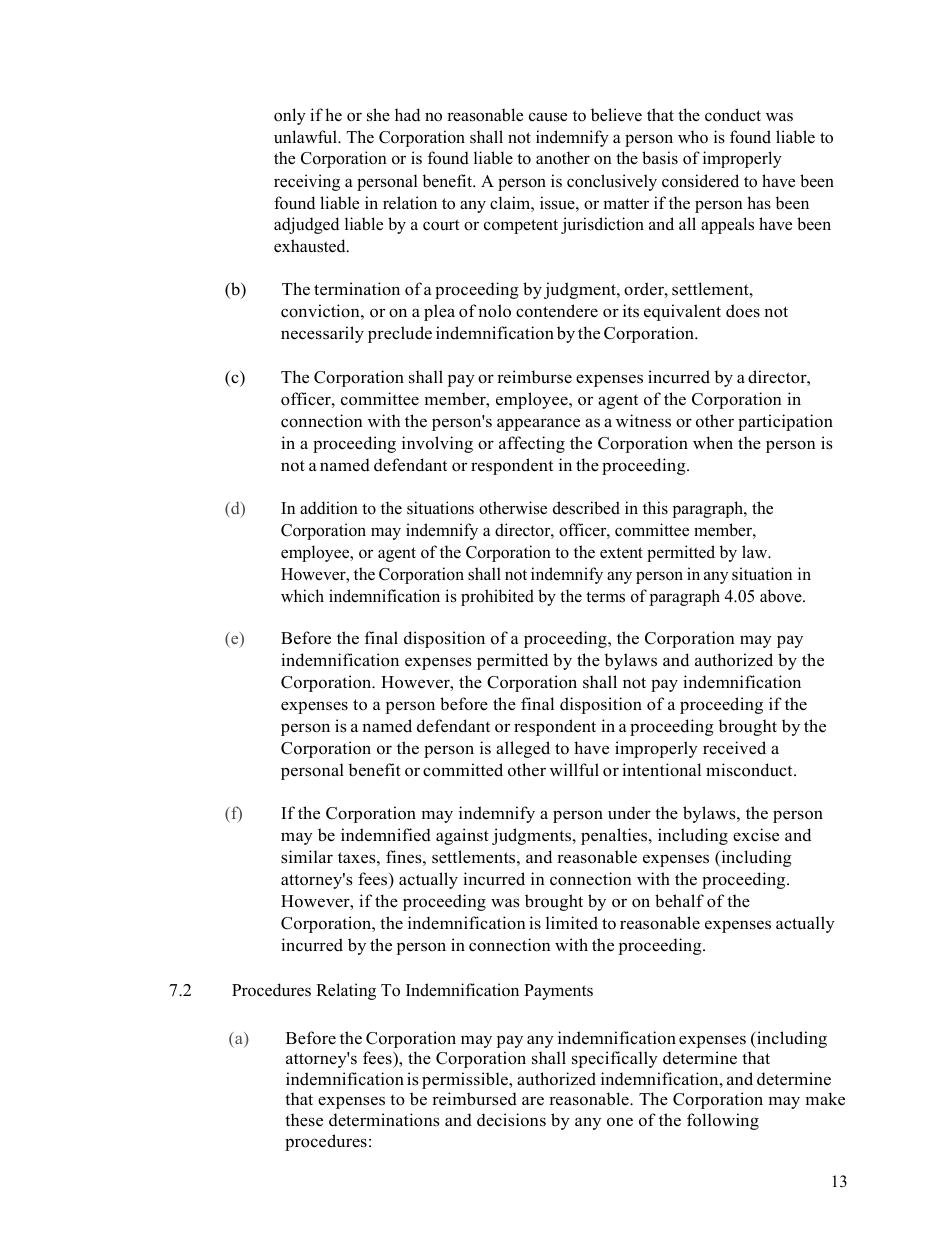 This screenshot has height=1233, width=952. I want to click on these, so click(304, 1120).
